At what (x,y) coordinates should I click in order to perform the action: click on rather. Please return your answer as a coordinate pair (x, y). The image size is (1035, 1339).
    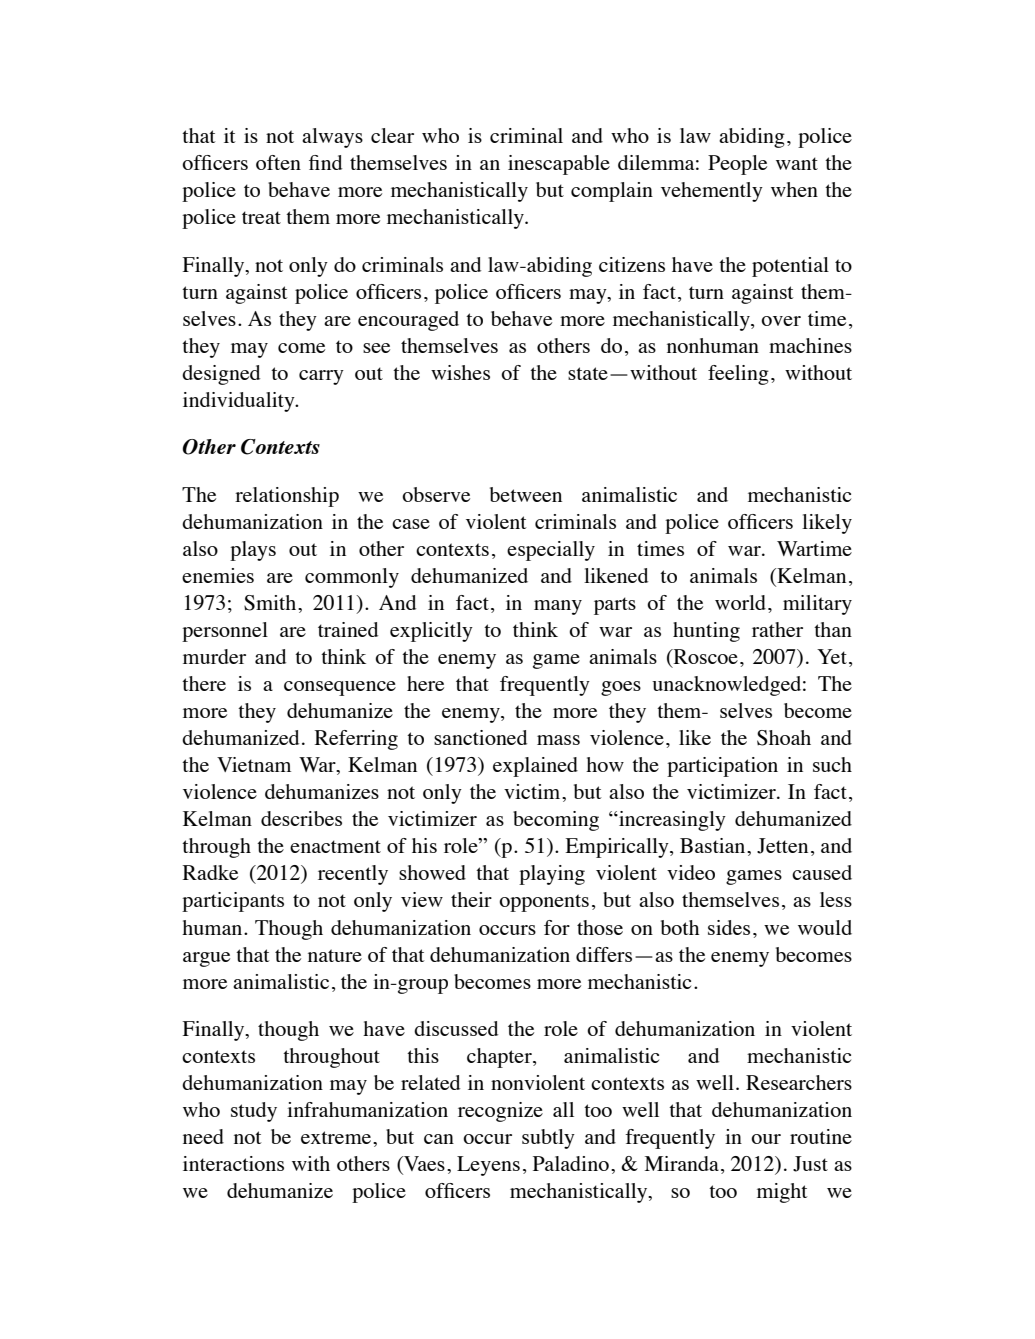
    Looking at the image, I should click on (777, 629).
